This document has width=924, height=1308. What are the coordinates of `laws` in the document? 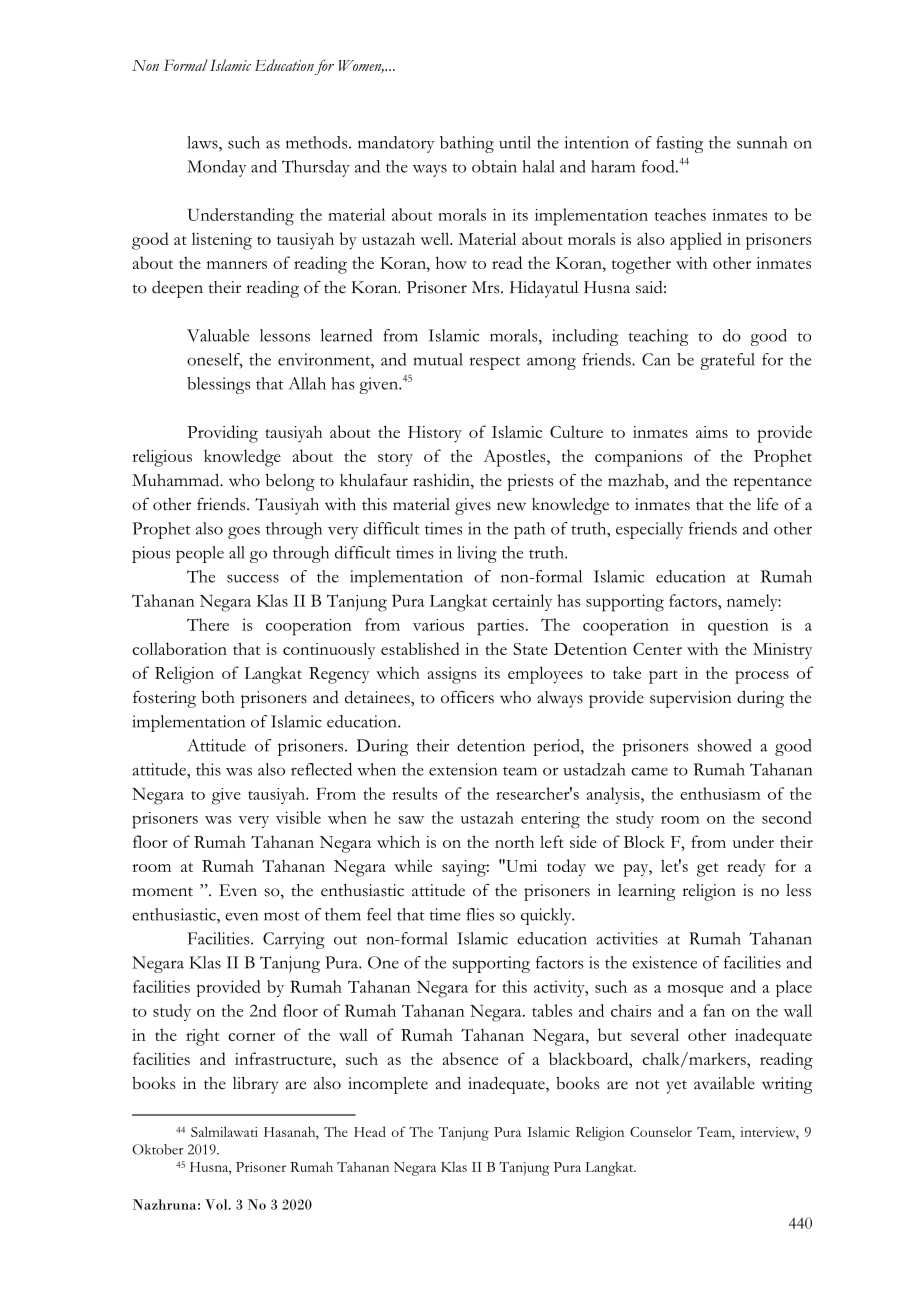 It's located at (203, 142).
